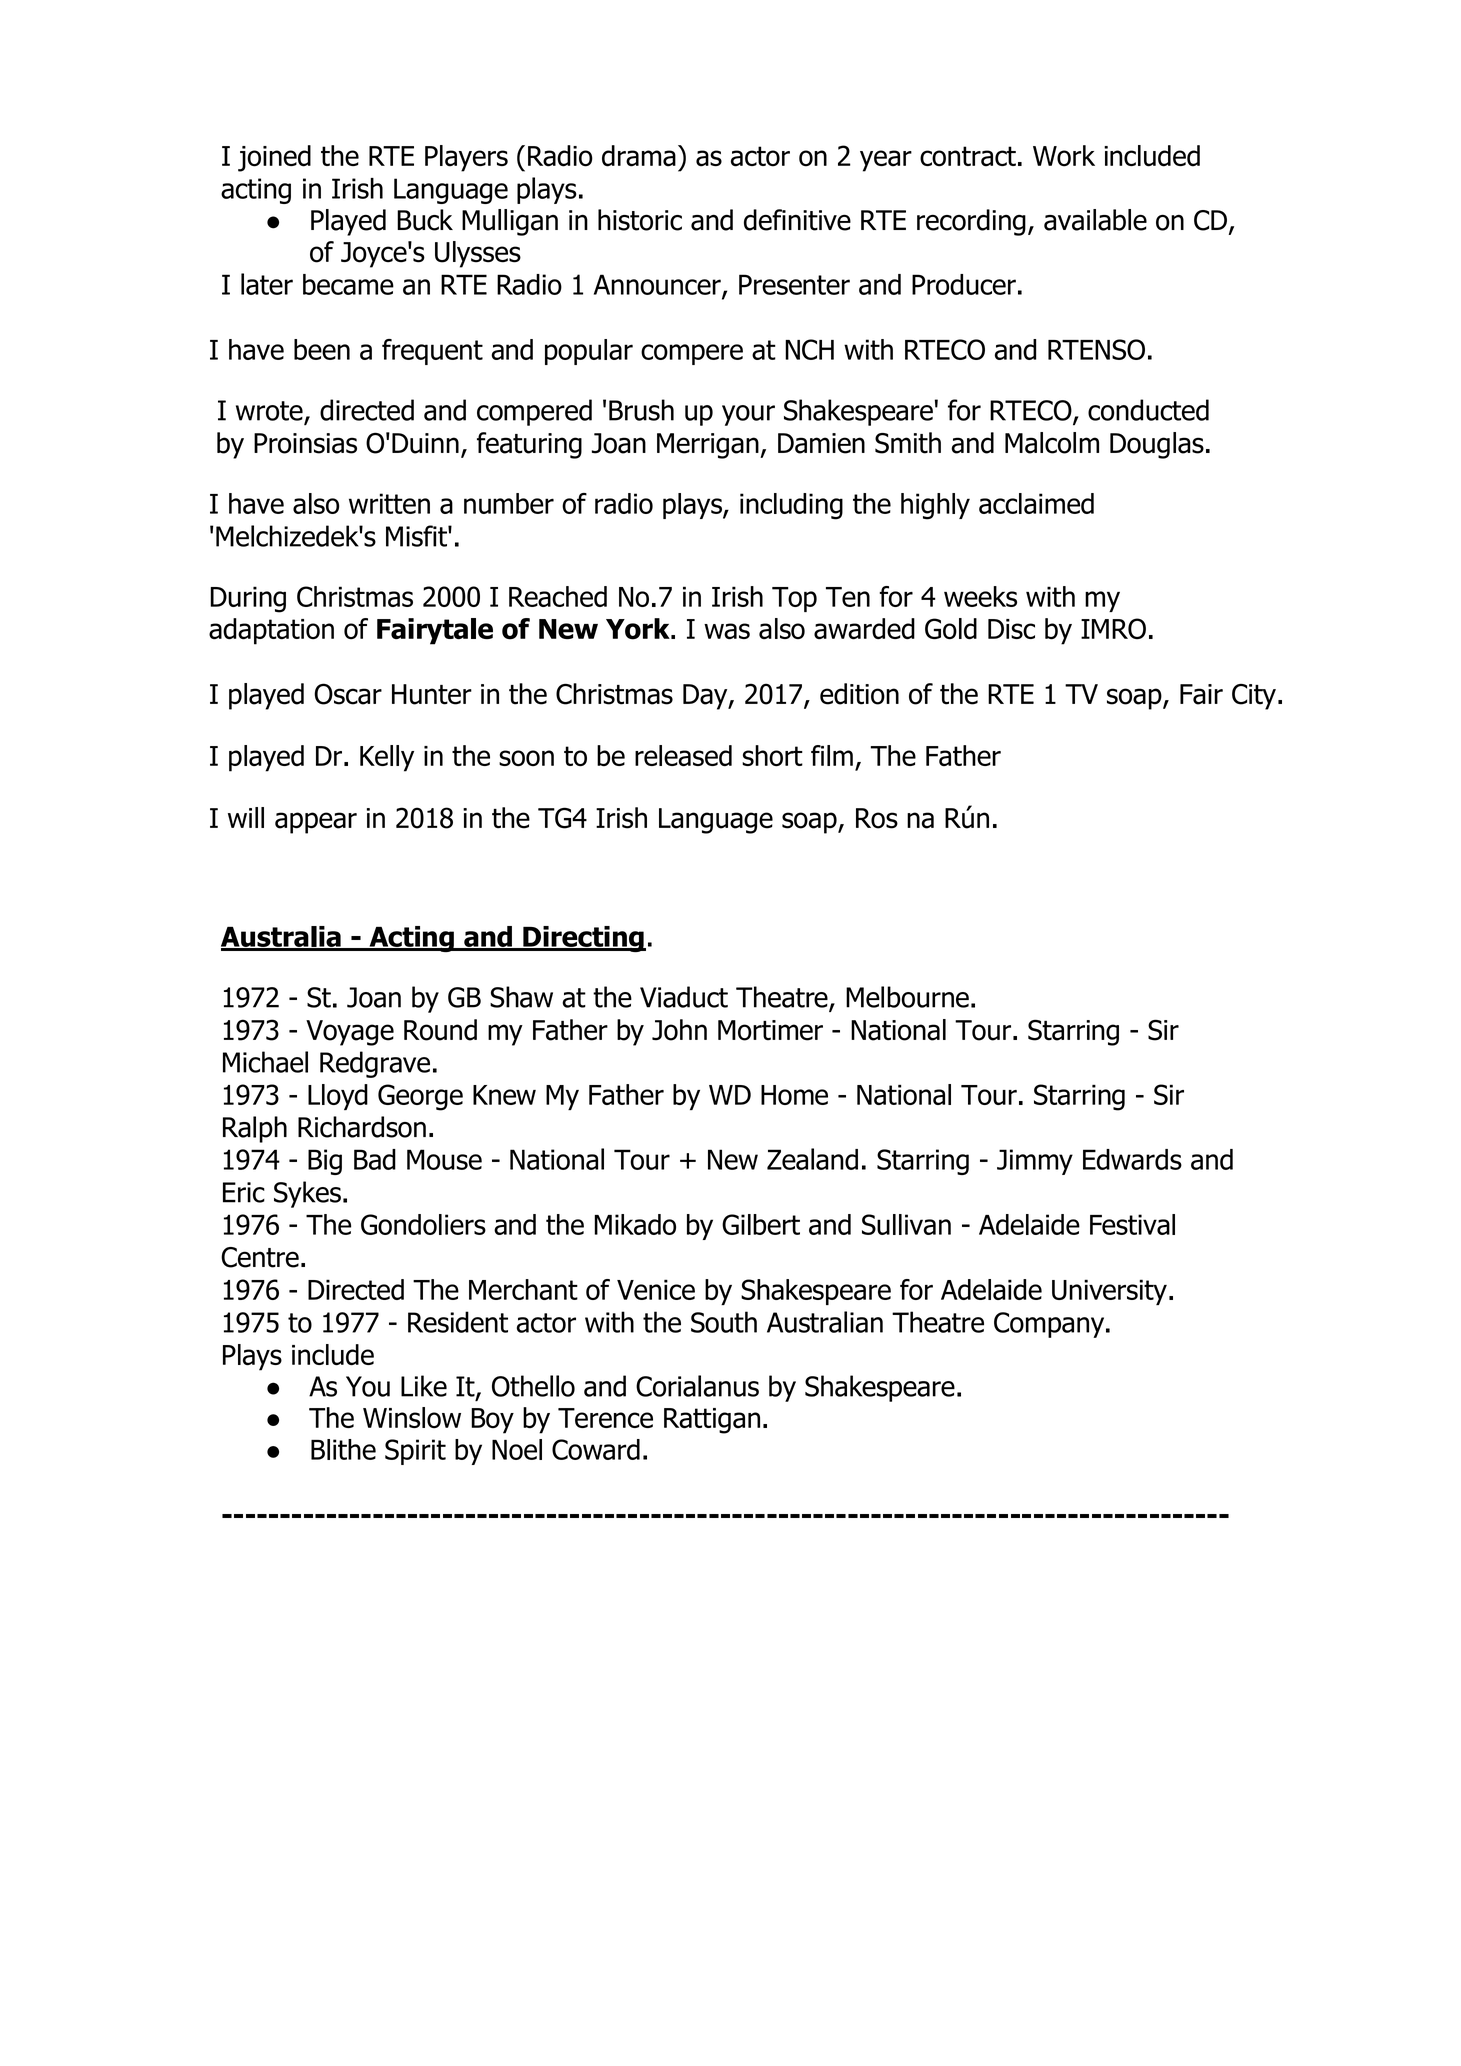 This screenshot has width=1461, height=2066. What do you see at coordinates (797, 220) in the screenshot?
I see `definitive` at bounding box center [797, 220].
